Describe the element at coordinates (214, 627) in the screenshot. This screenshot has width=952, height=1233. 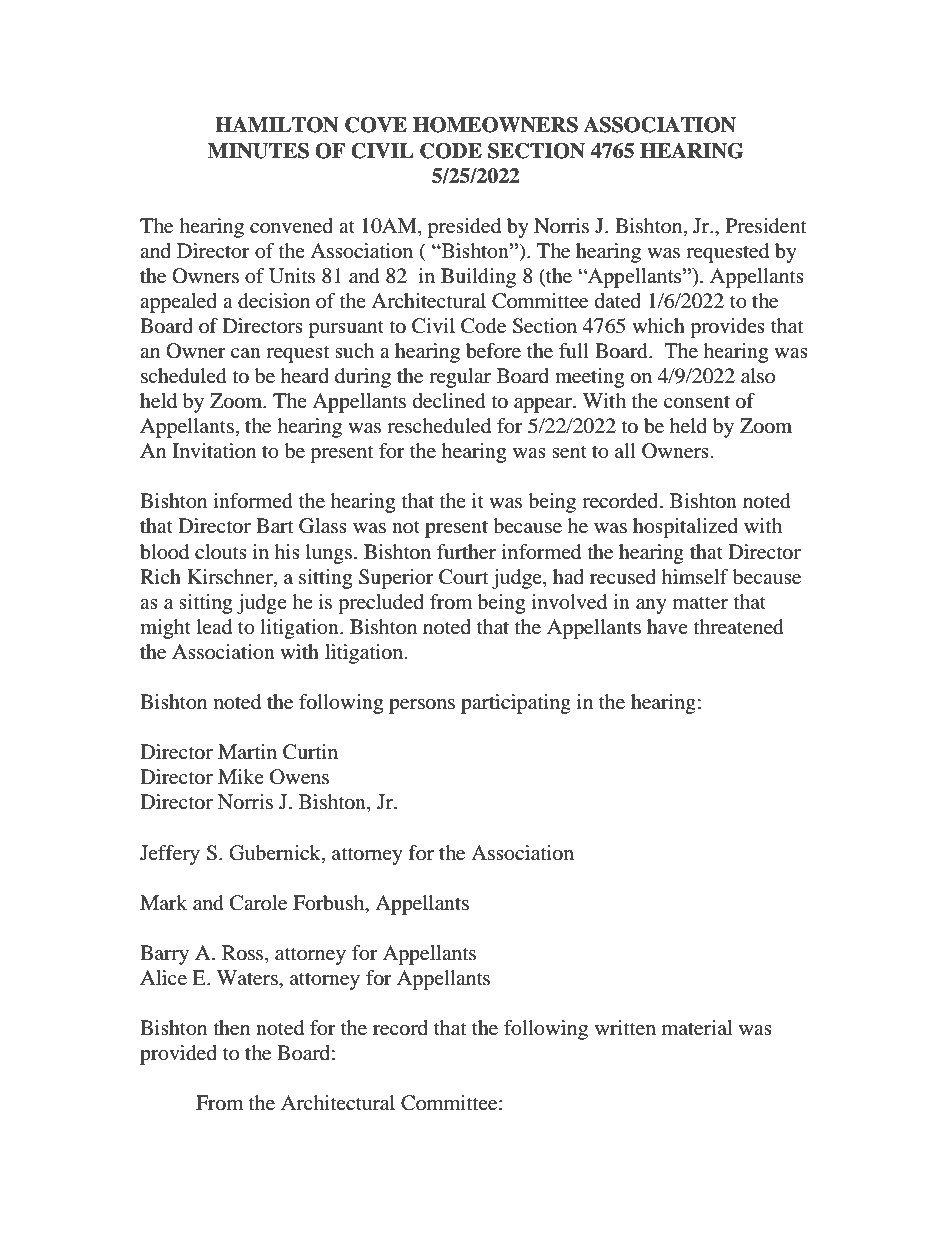
I see `lead` at that location.
